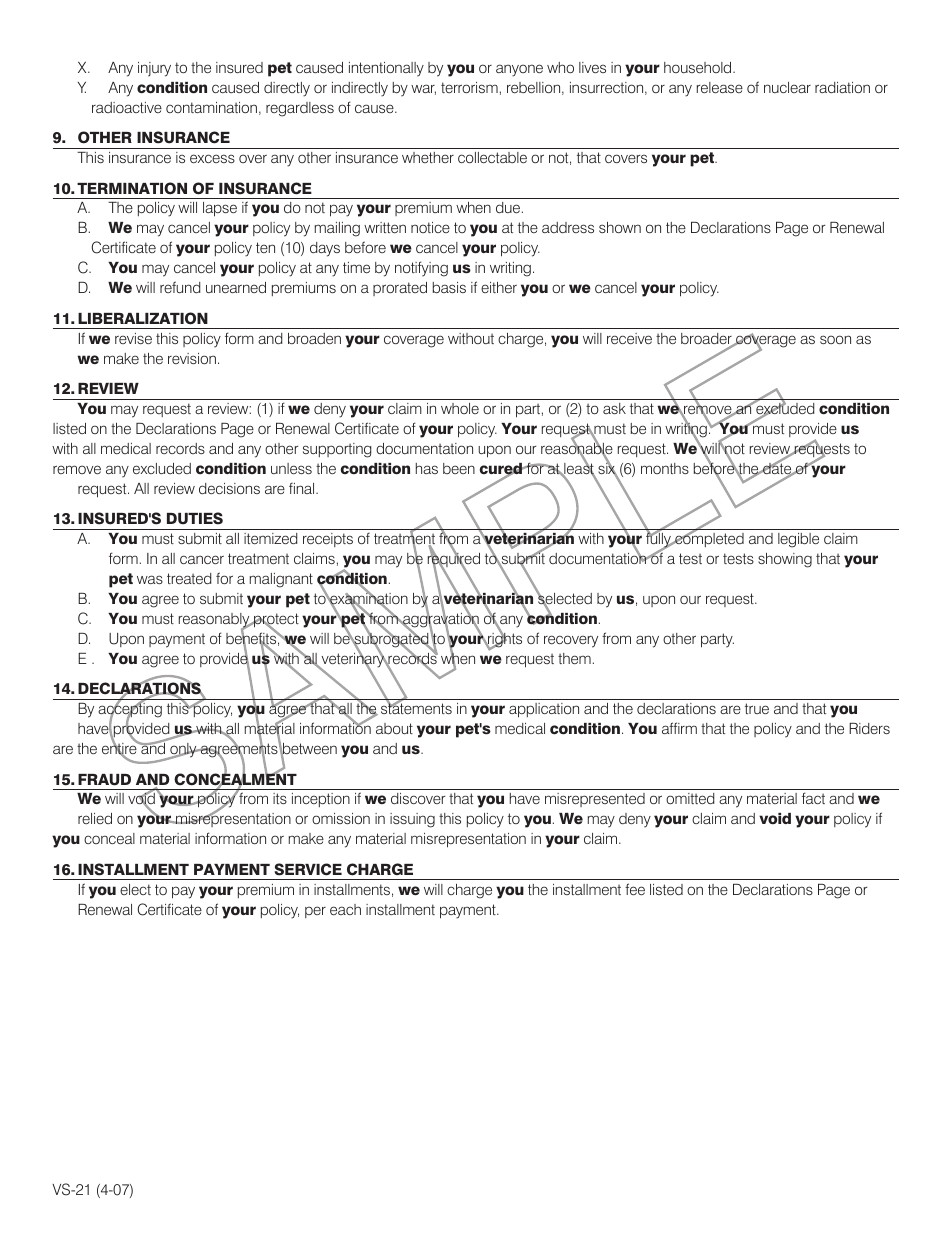 The height and width of the page is (1233, 952). What do you see at coordinates (192, 358) in the page?
I see `revision` at bounding box center [192, 358].
